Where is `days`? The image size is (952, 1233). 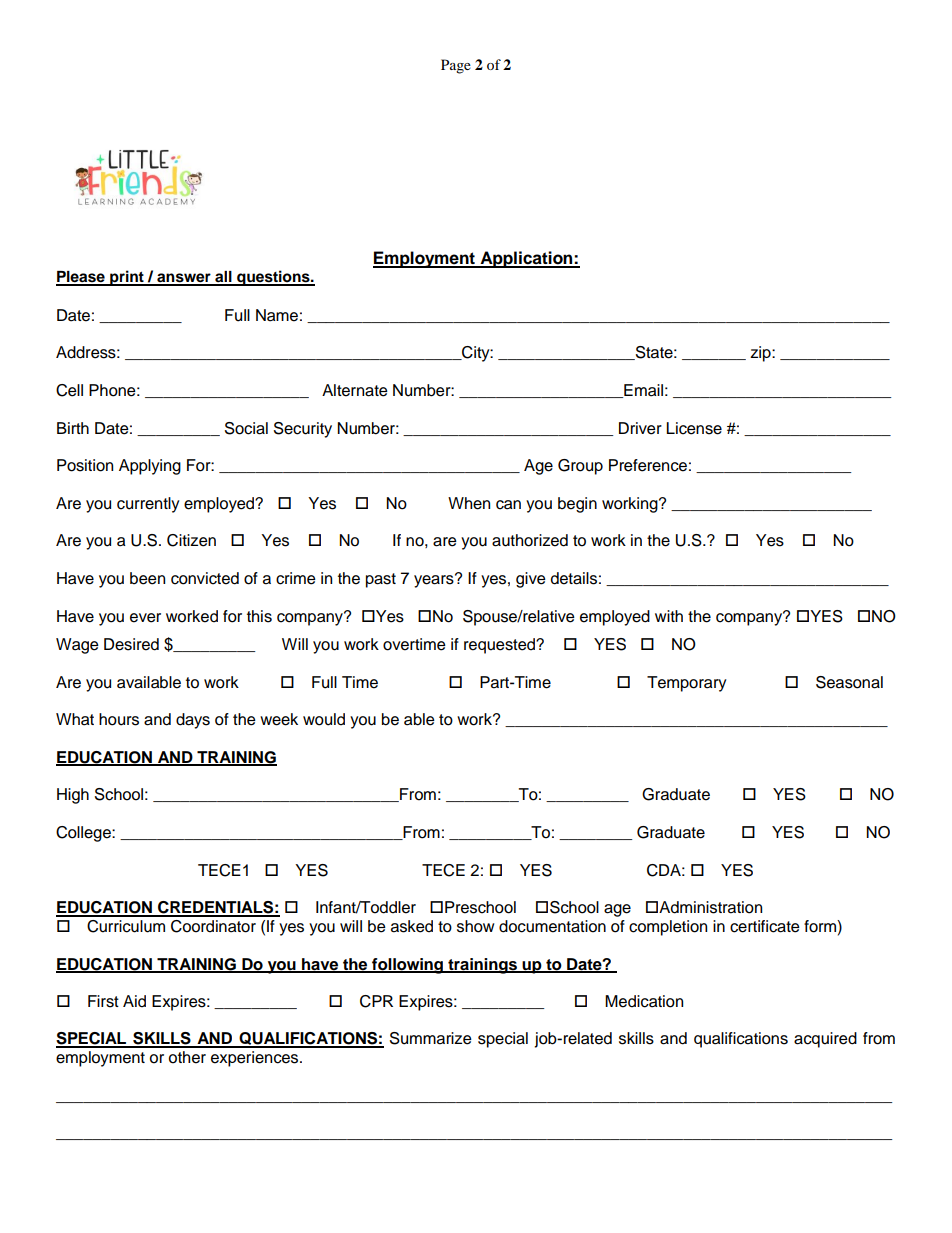 days is located at coordinates (193, 721).
